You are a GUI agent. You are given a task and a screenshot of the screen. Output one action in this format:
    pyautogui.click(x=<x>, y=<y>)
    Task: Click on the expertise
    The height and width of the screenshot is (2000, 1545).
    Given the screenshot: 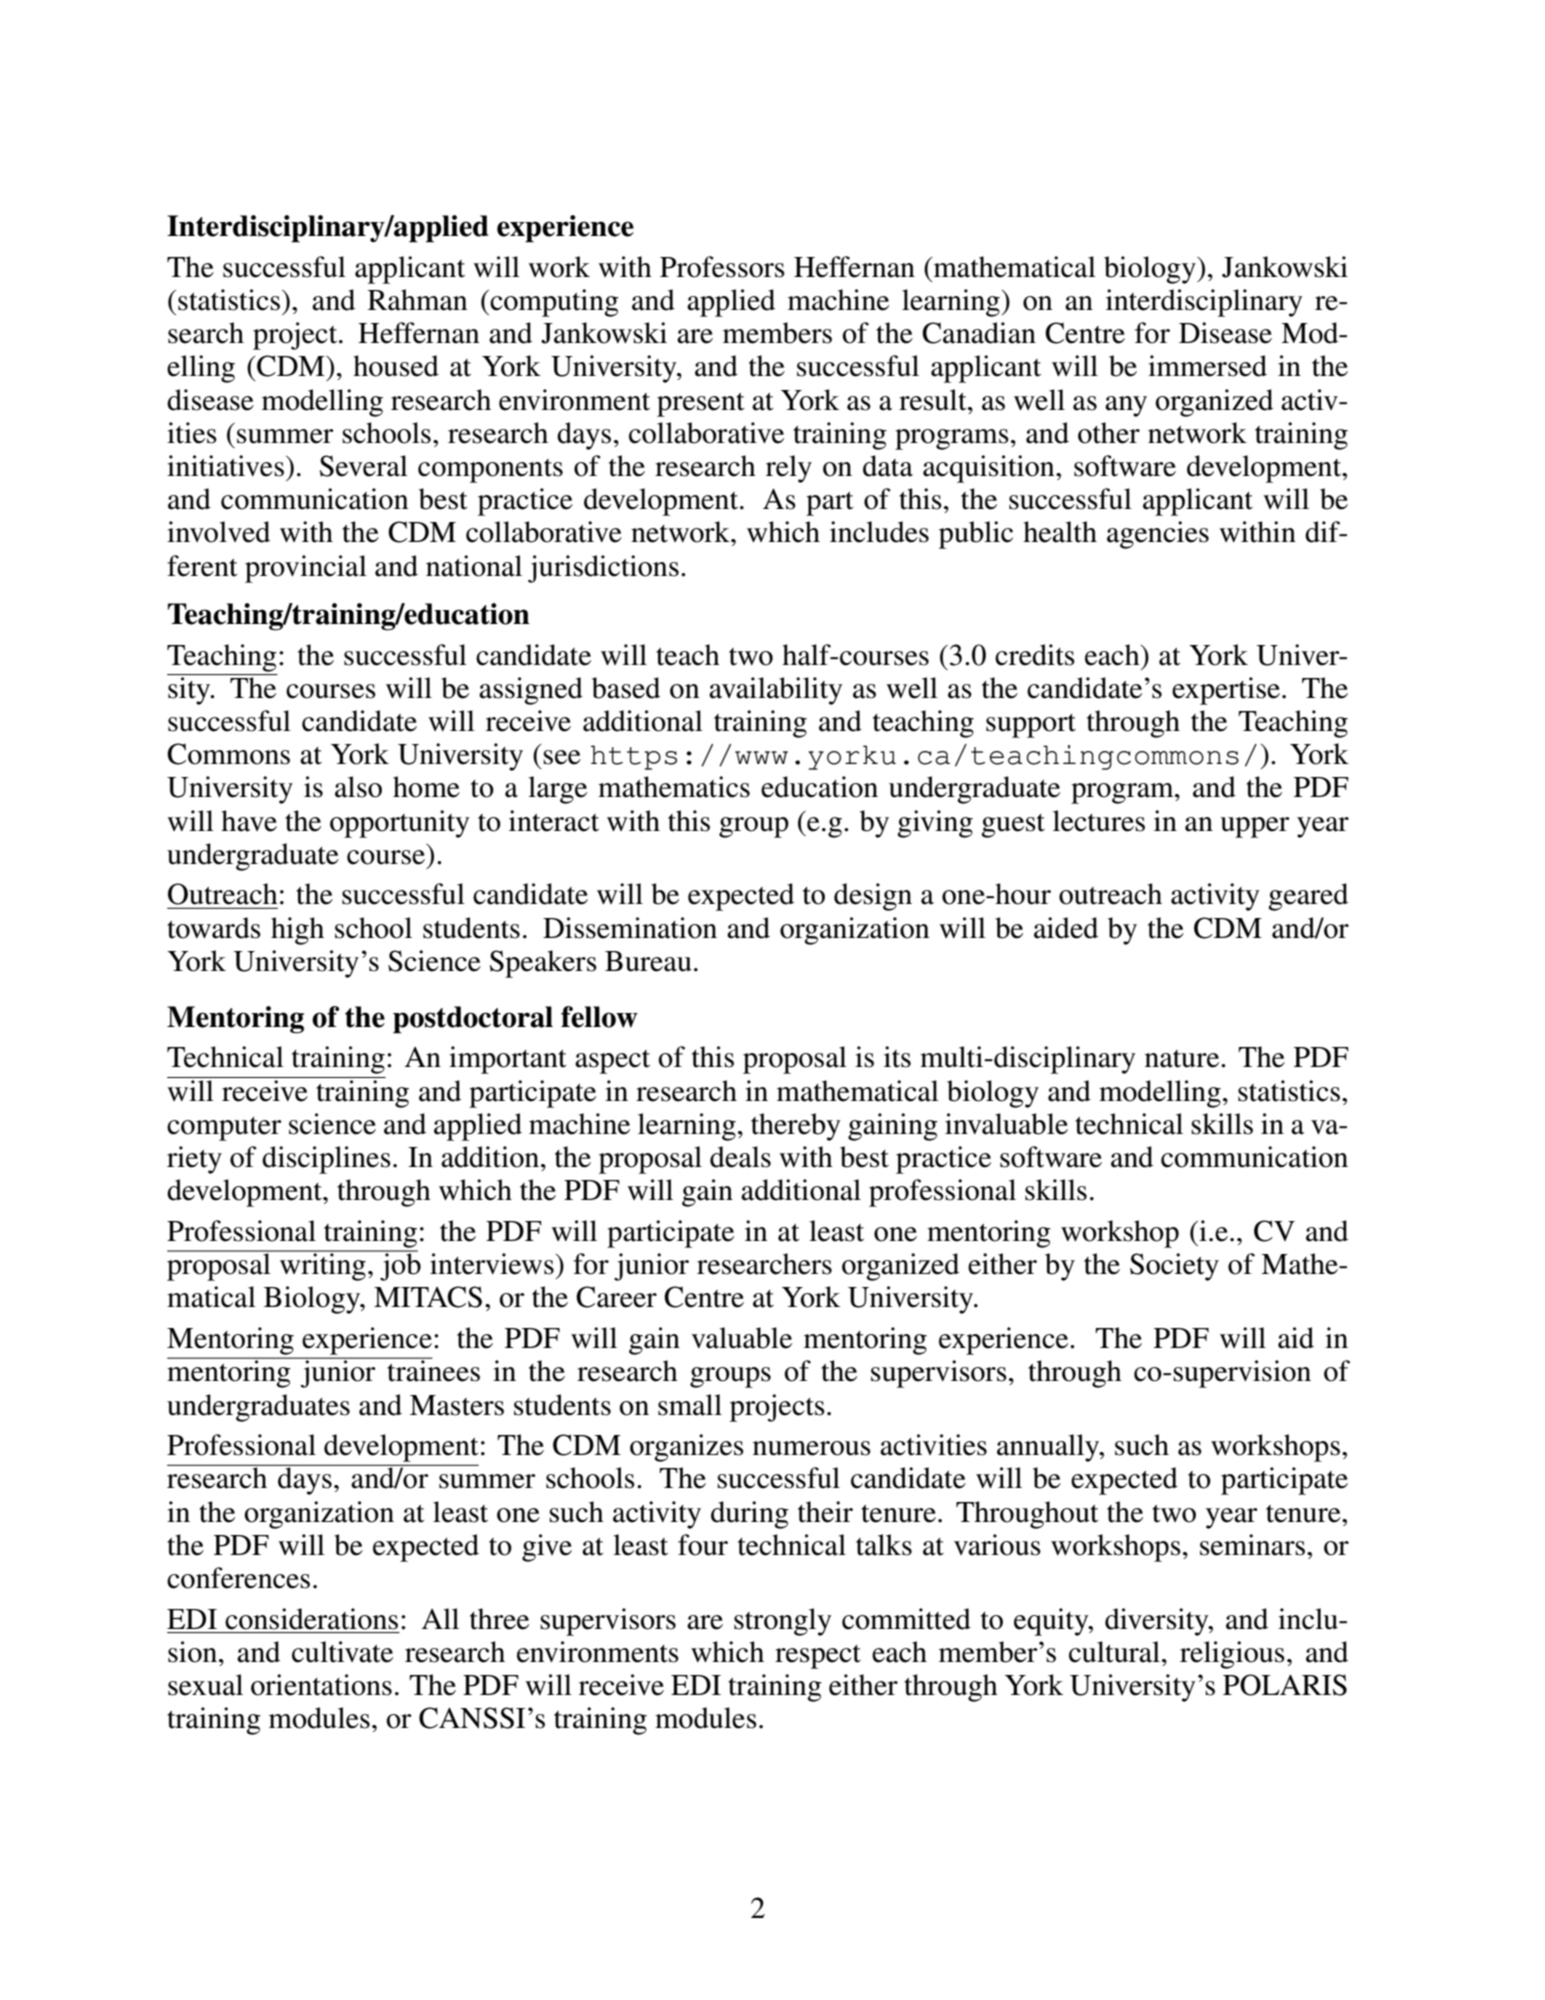 What is the action you would take?
    pyautogui.click(x=1226, y=691)
